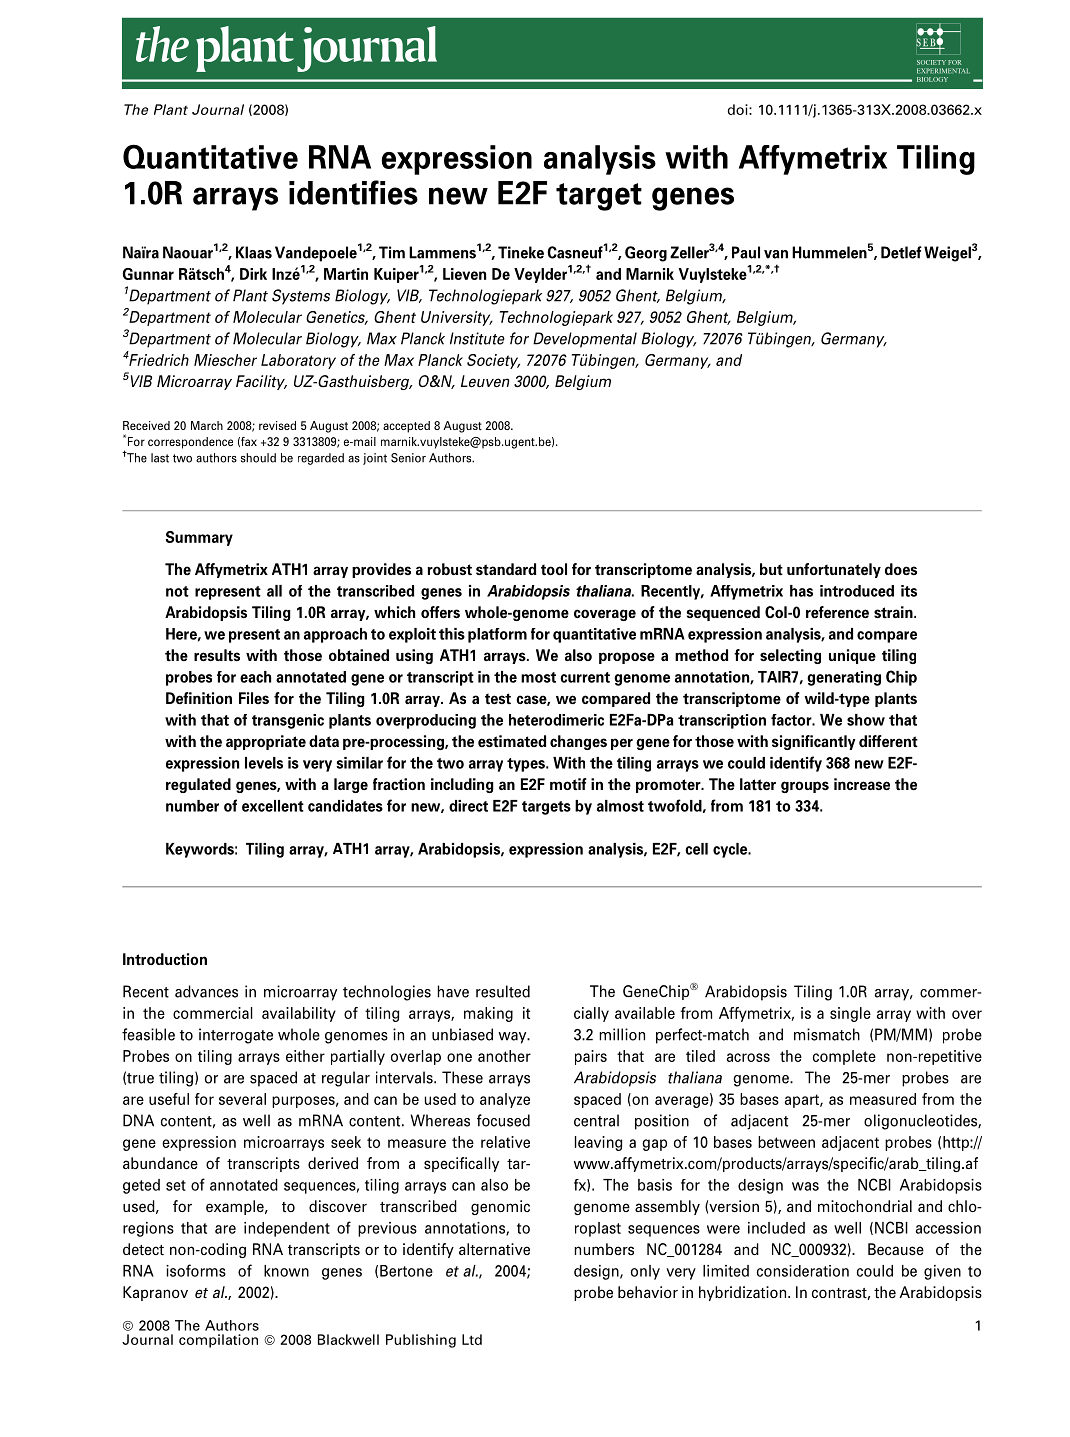 This image has height=1437, width=1070. What do you see at coordinates (862, 784) in the image?
I see `increase` at bounding box center [862, 784].
